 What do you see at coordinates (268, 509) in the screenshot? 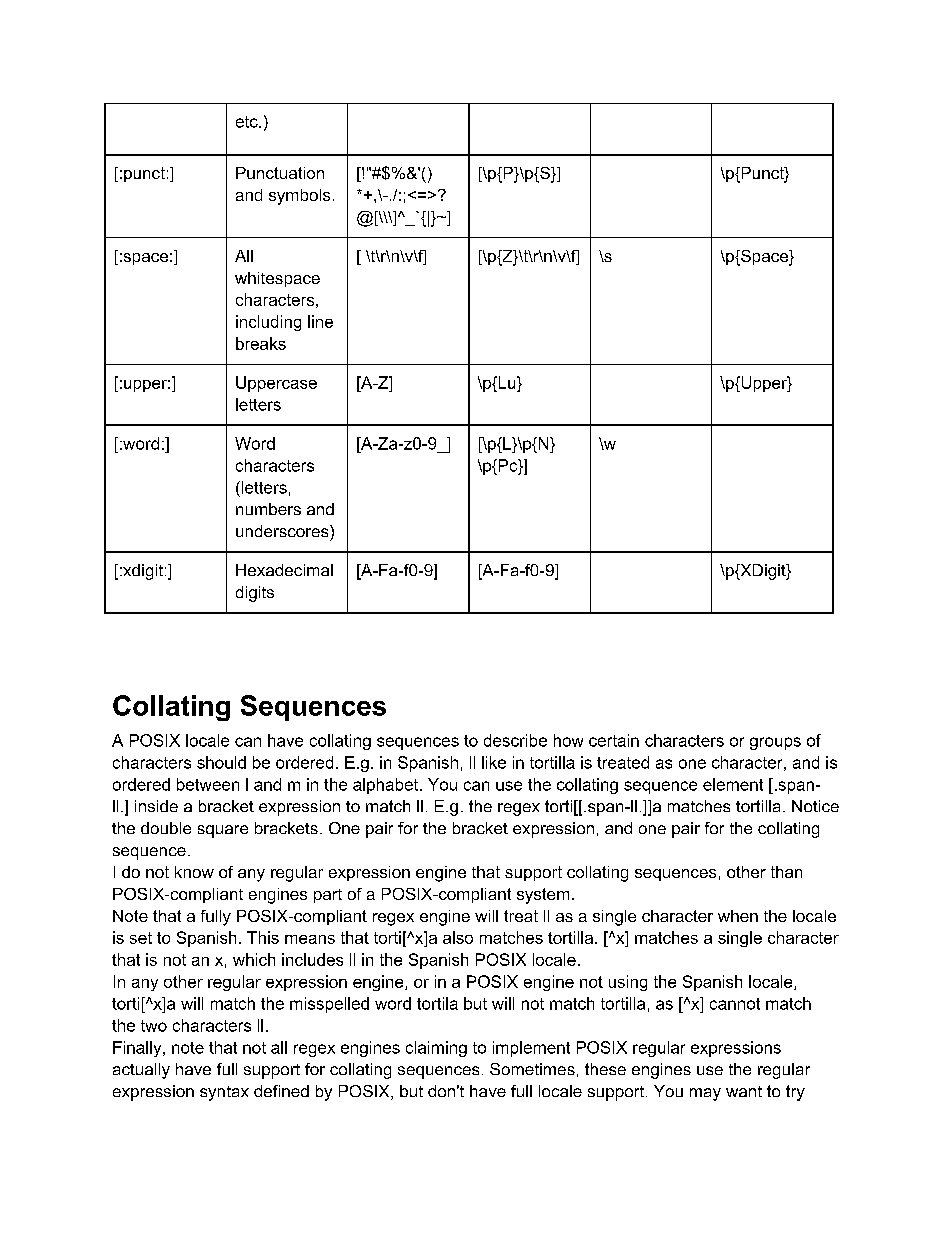
I see `numbers` at bounding box center [268, 509].
